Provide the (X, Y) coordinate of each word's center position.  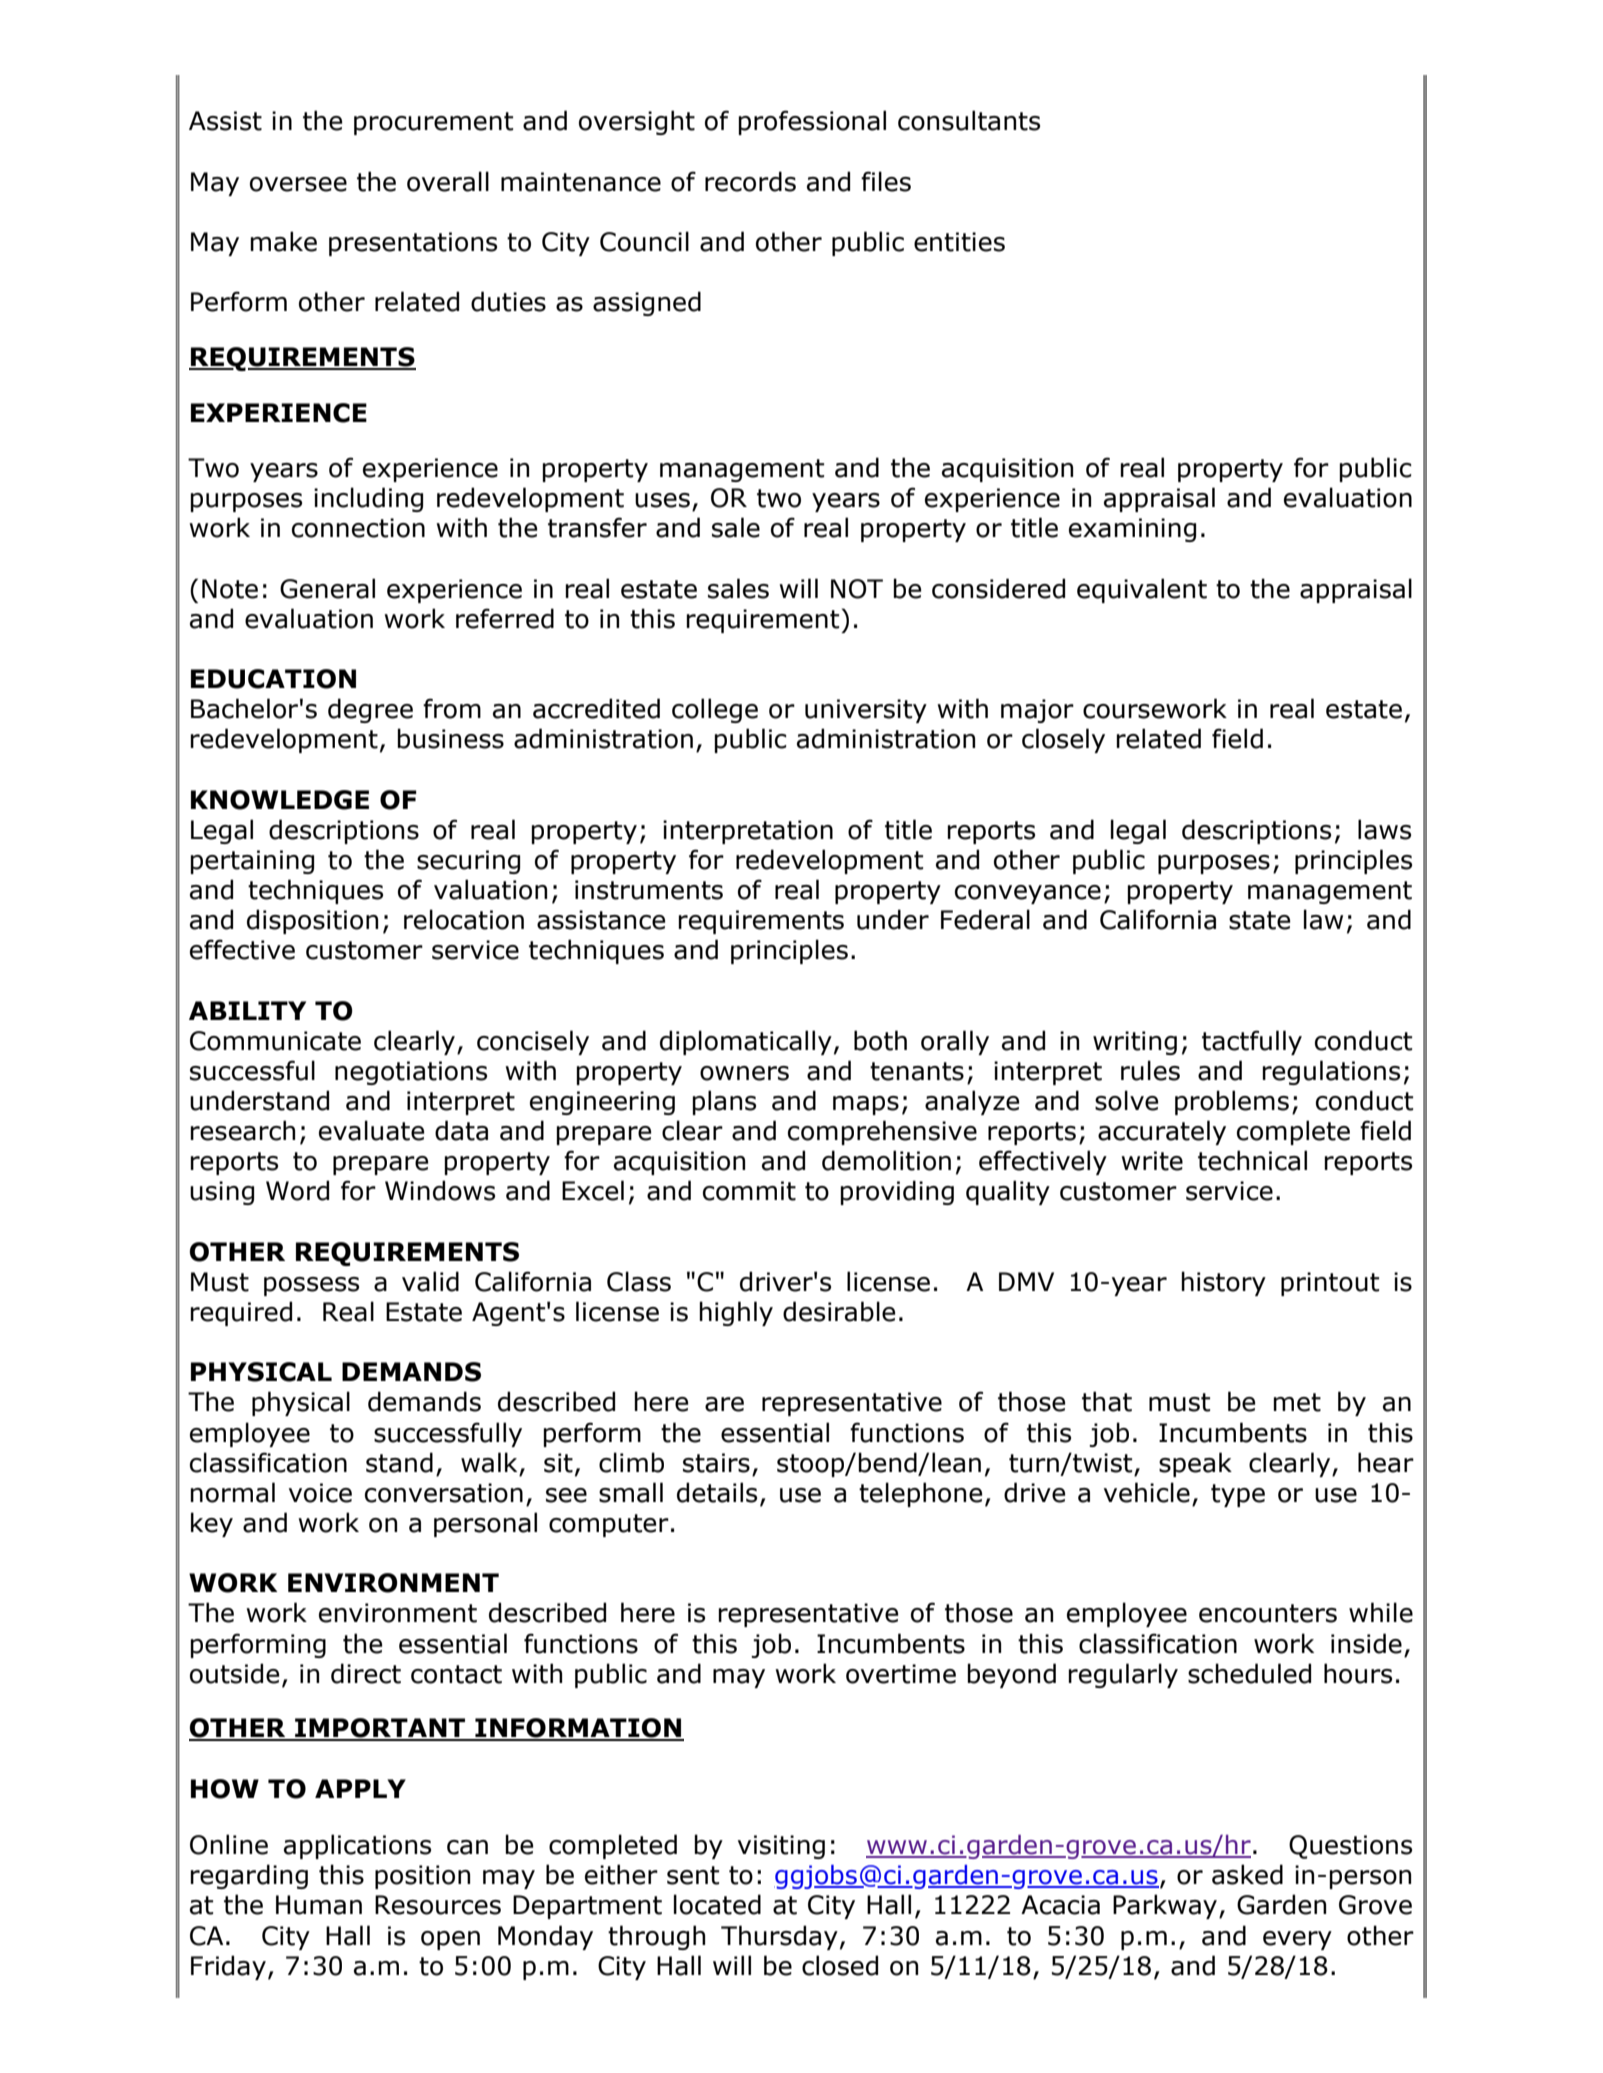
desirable (839, 1311)
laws (1384, 829)
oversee (298, 184)
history (1223, 1283)
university (866, 711)
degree (370, 710)
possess (311, 1286)
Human (319, 1905)
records (750, 181)
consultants (969, 120)
